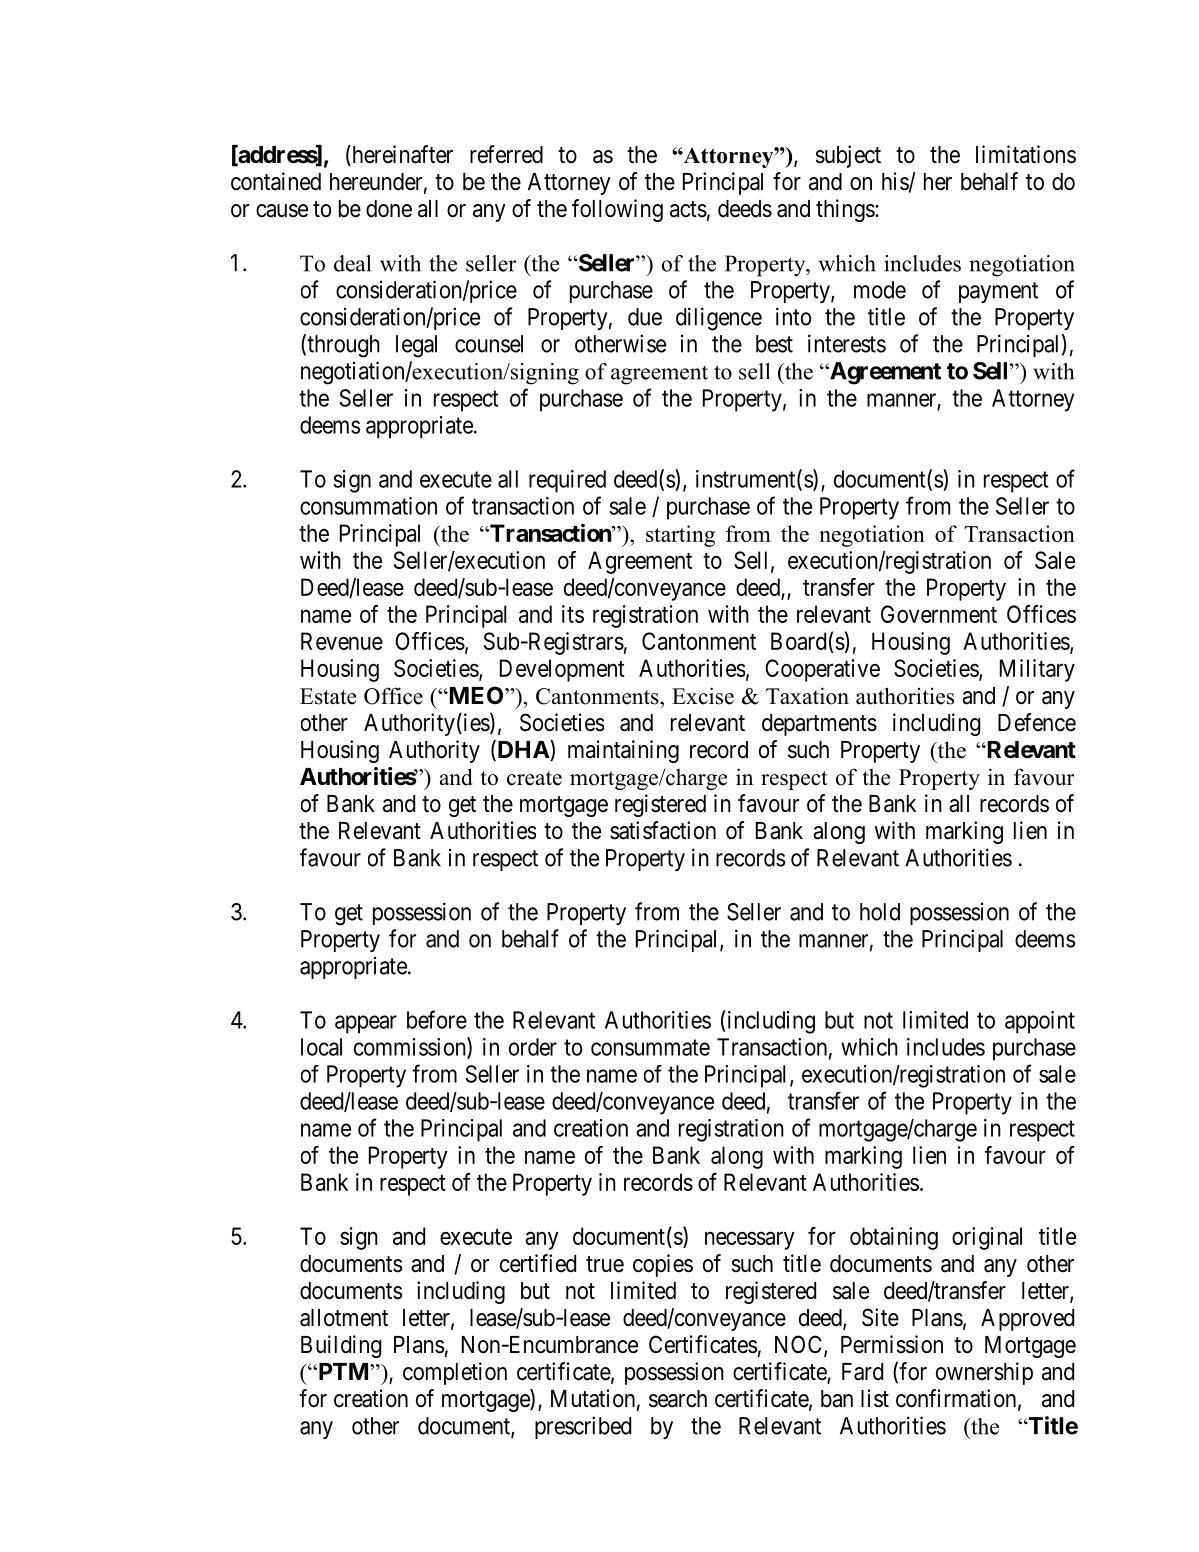 The width and height of the page is (1199, 1552). Describe the element at coordinates (389, 209) in the page. I see `done` at that location.
